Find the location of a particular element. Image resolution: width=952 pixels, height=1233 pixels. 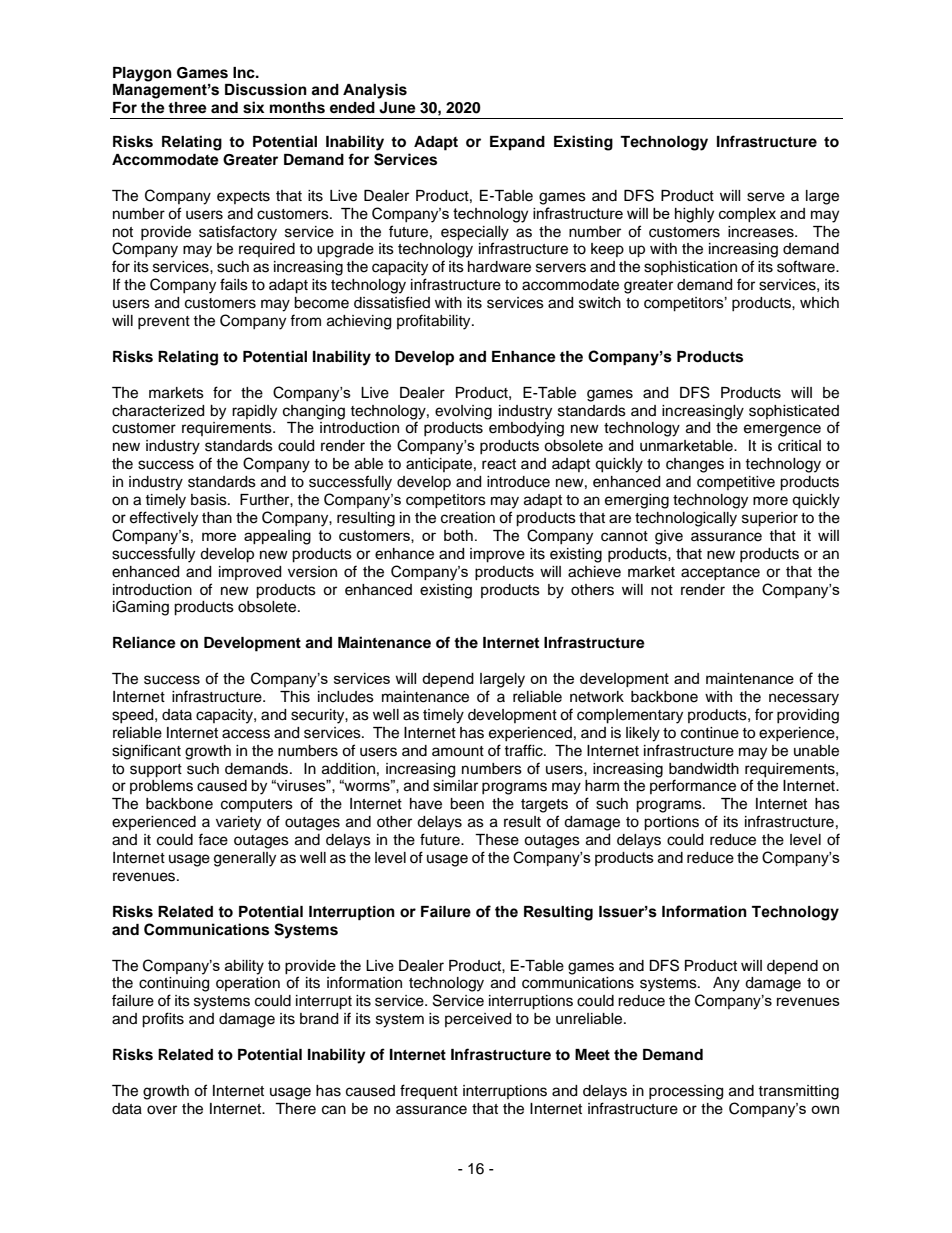

react is located at coordinates (499, 464).
